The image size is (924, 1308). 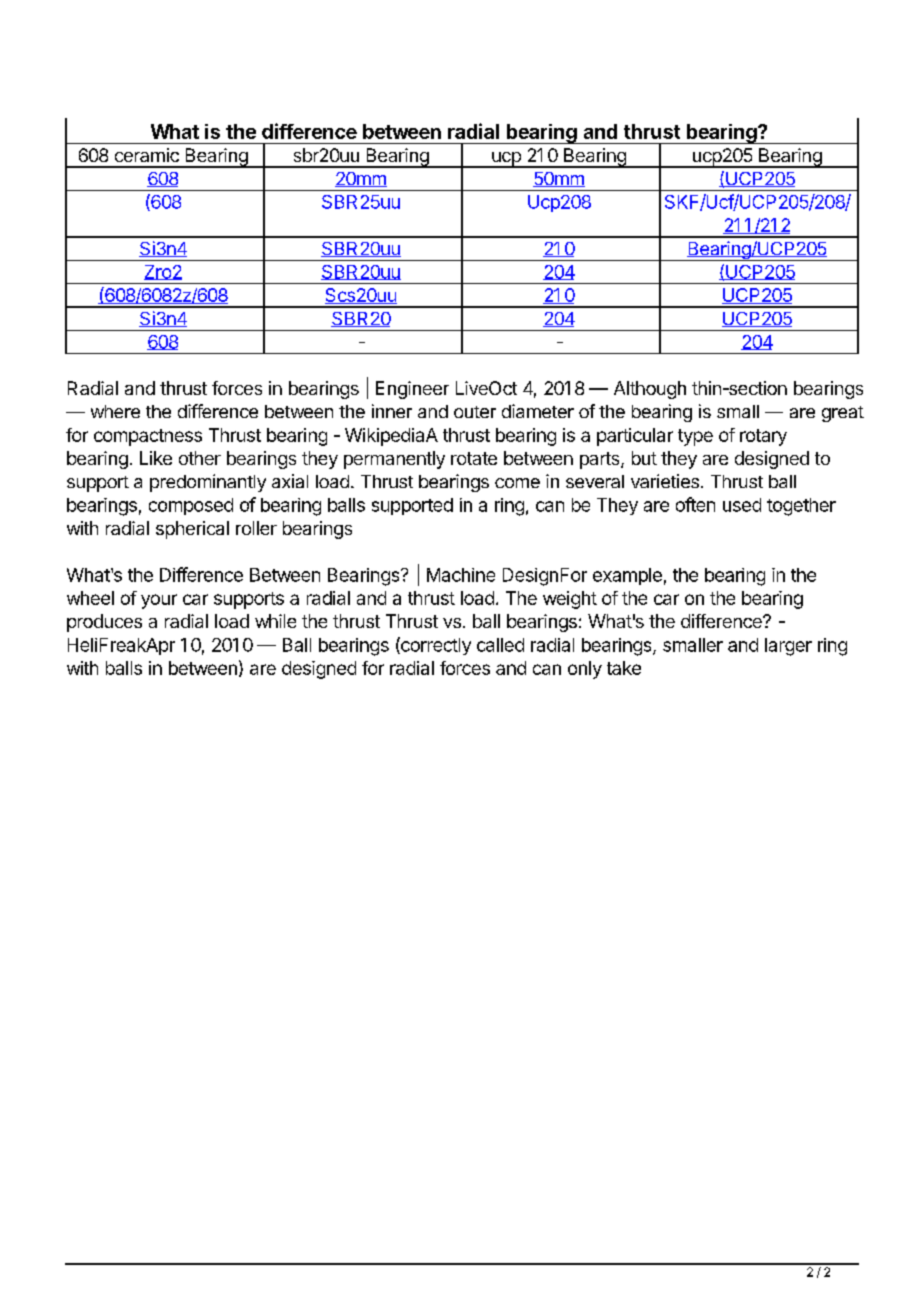 What do you see at coordinates (627, 576) in the image?
I see `example` at bounding box center [627, 576].
